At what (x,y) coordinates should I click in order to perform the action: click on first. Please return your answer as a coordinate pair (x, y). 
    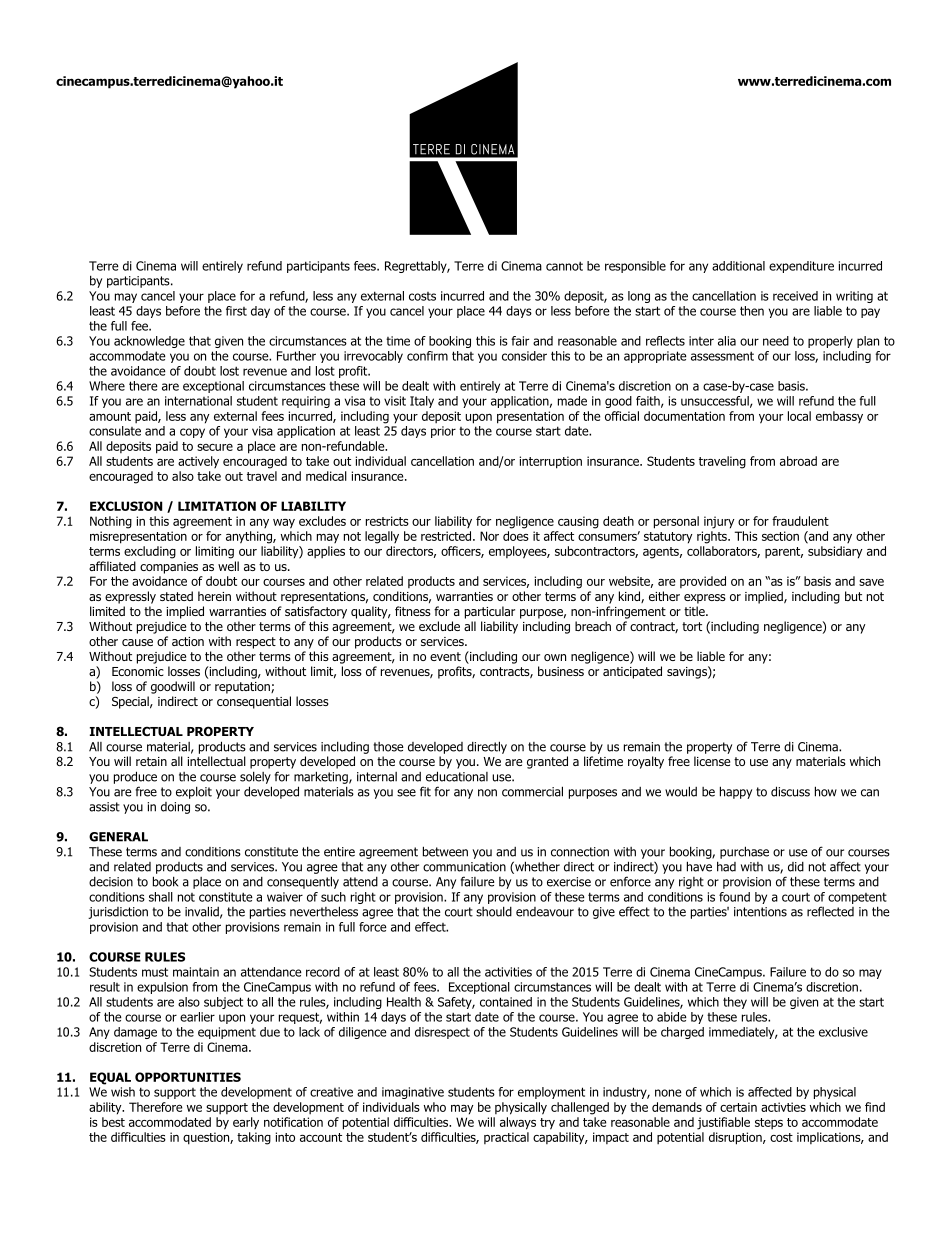
    Looking at the image, I should click on (236, 311).
